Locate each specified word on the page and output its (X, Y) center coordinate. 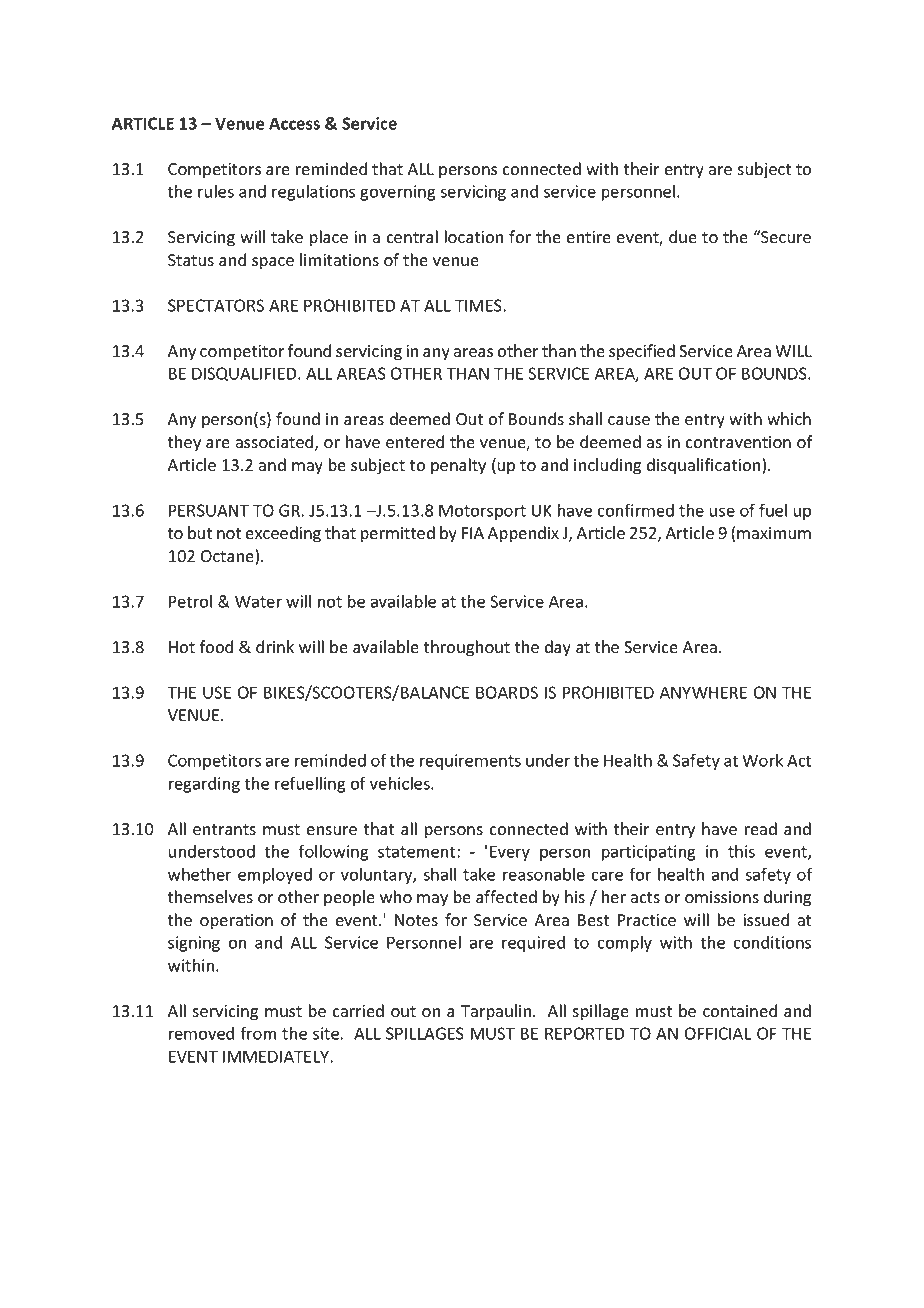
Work (762, 760)
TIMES (478, 305)
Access (294, 123)
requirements (470, 762)
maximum (774, 533)
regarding (204, 785)
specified (642, 352)
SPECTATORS (216, 305)
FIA (473, 533)
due (683, 236)
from (258, 1033)
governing (398, 193)
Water (258, 601)
